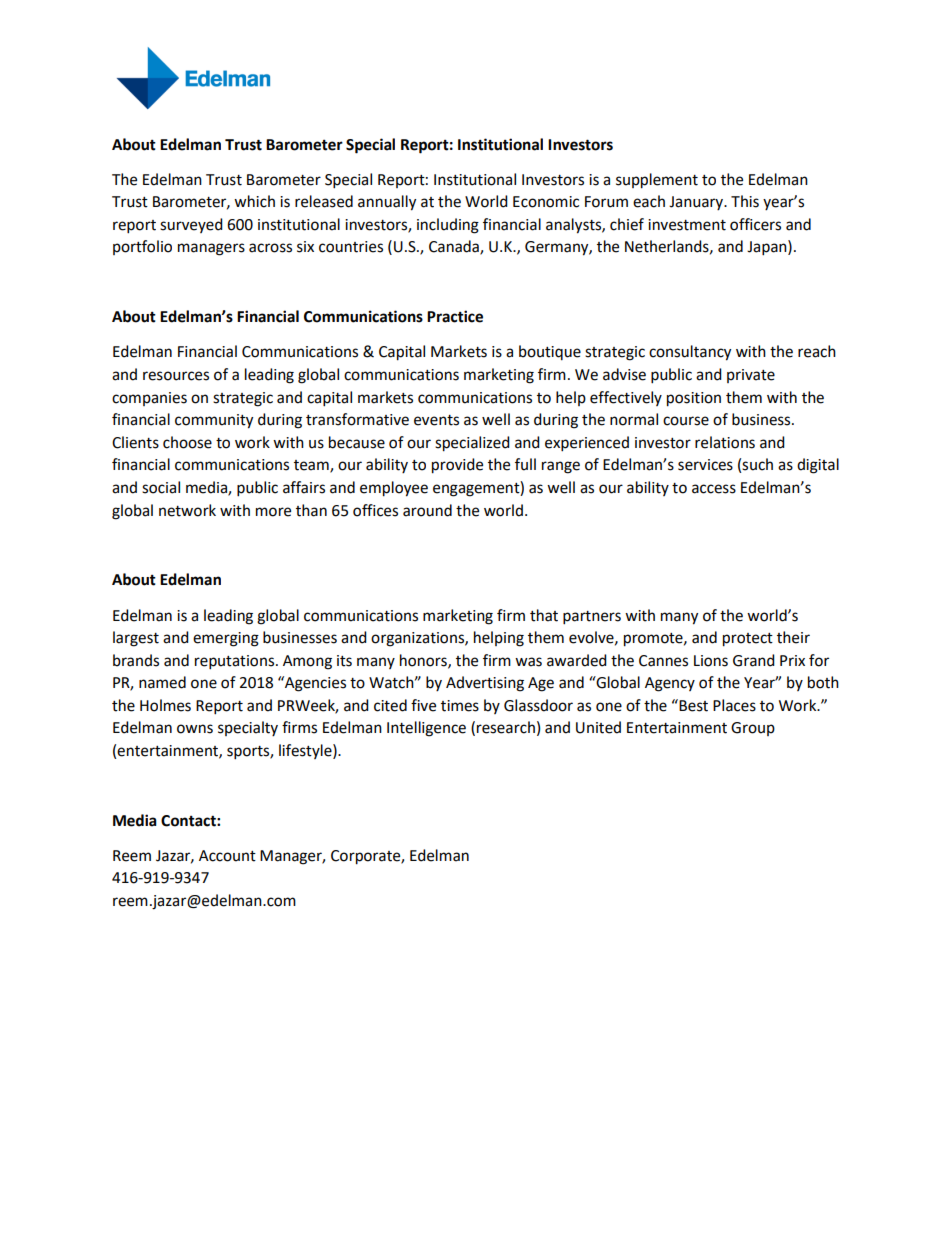 The image size is (952, 1233). Describe the element at coordinates (227, 856) in the screenshot. I see `Account` at that location.
